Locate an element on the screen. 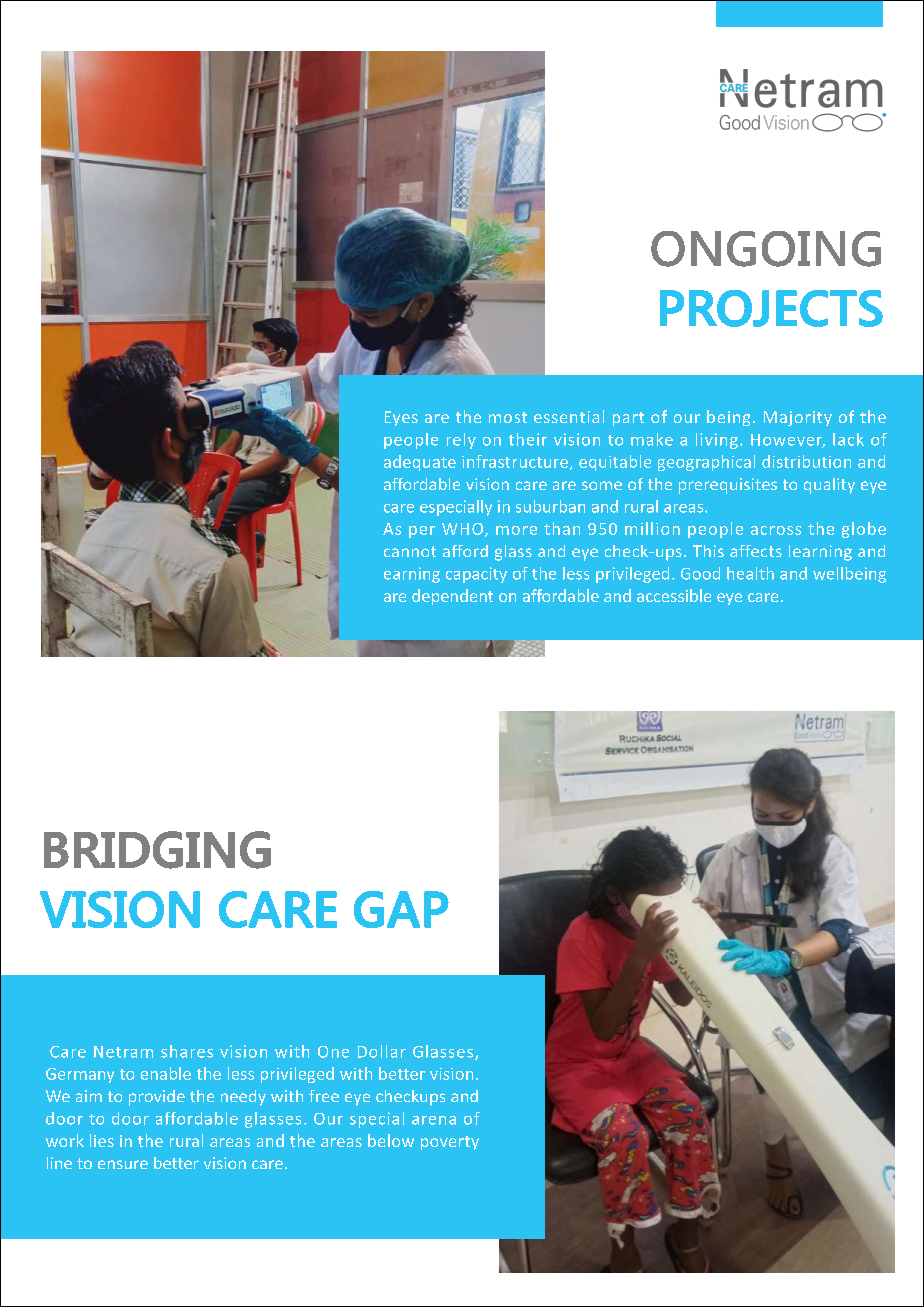 The image size is (924, 1307). most is located at coordinates (508, 417).
